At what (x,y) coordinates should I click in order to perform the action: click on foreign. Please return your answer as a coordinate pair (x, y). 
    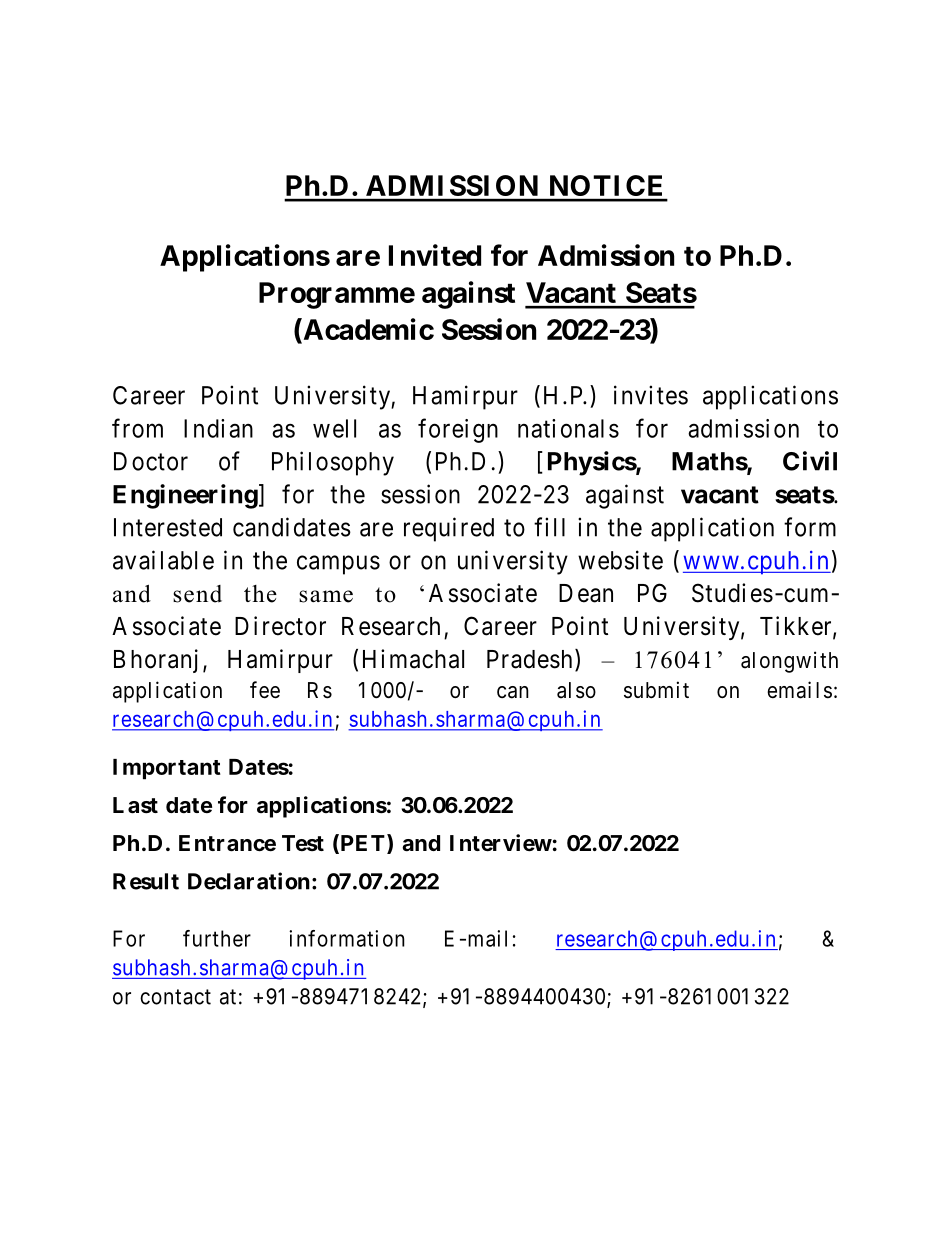
    Looking at the image, I should click on (458, 430).
